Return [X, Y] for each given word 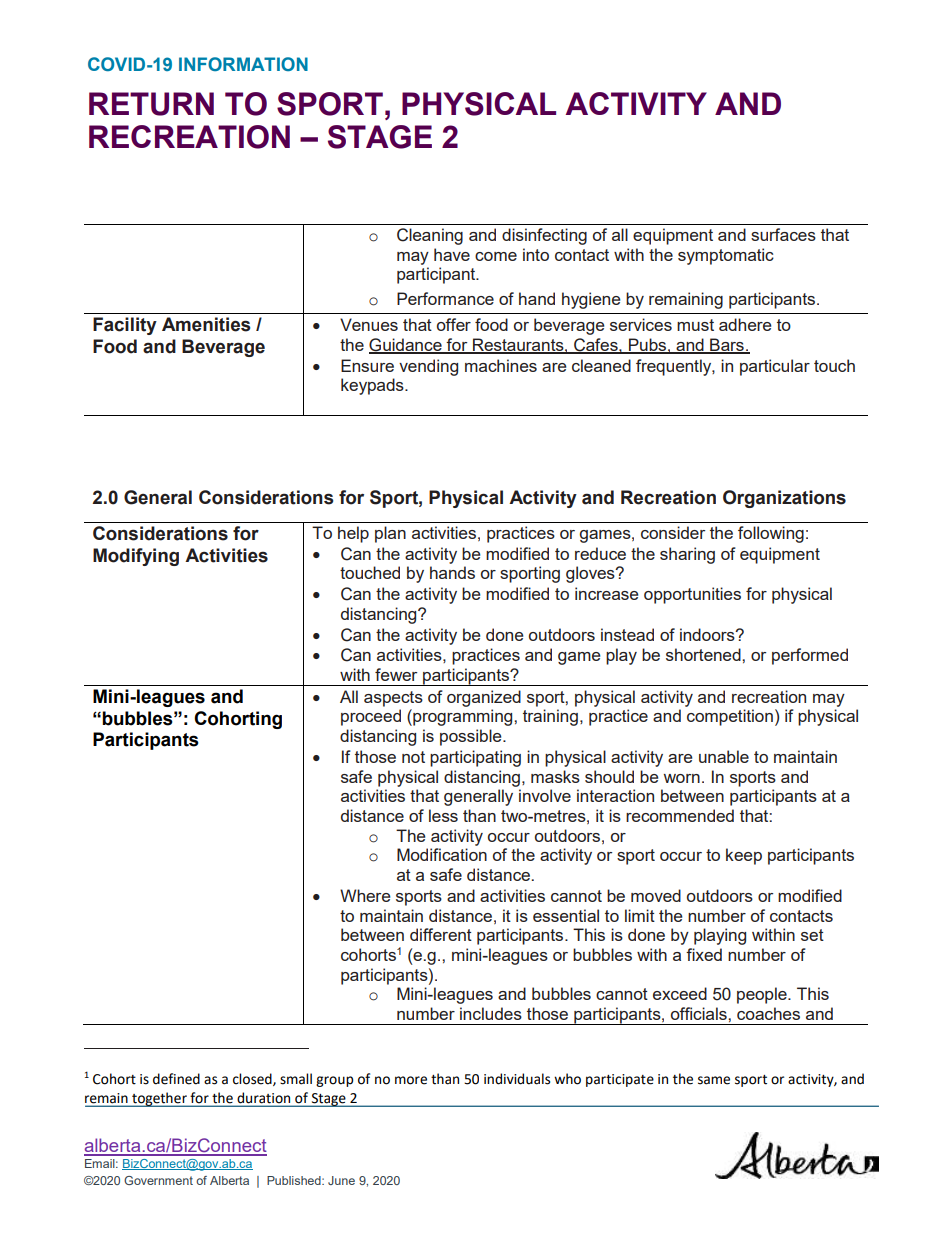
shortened [704, 654]
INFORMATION [243, 64]
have [452, 254]
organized [484, 698]
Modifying [136, 557]
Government [158, 1180]
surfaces [783, 234]
